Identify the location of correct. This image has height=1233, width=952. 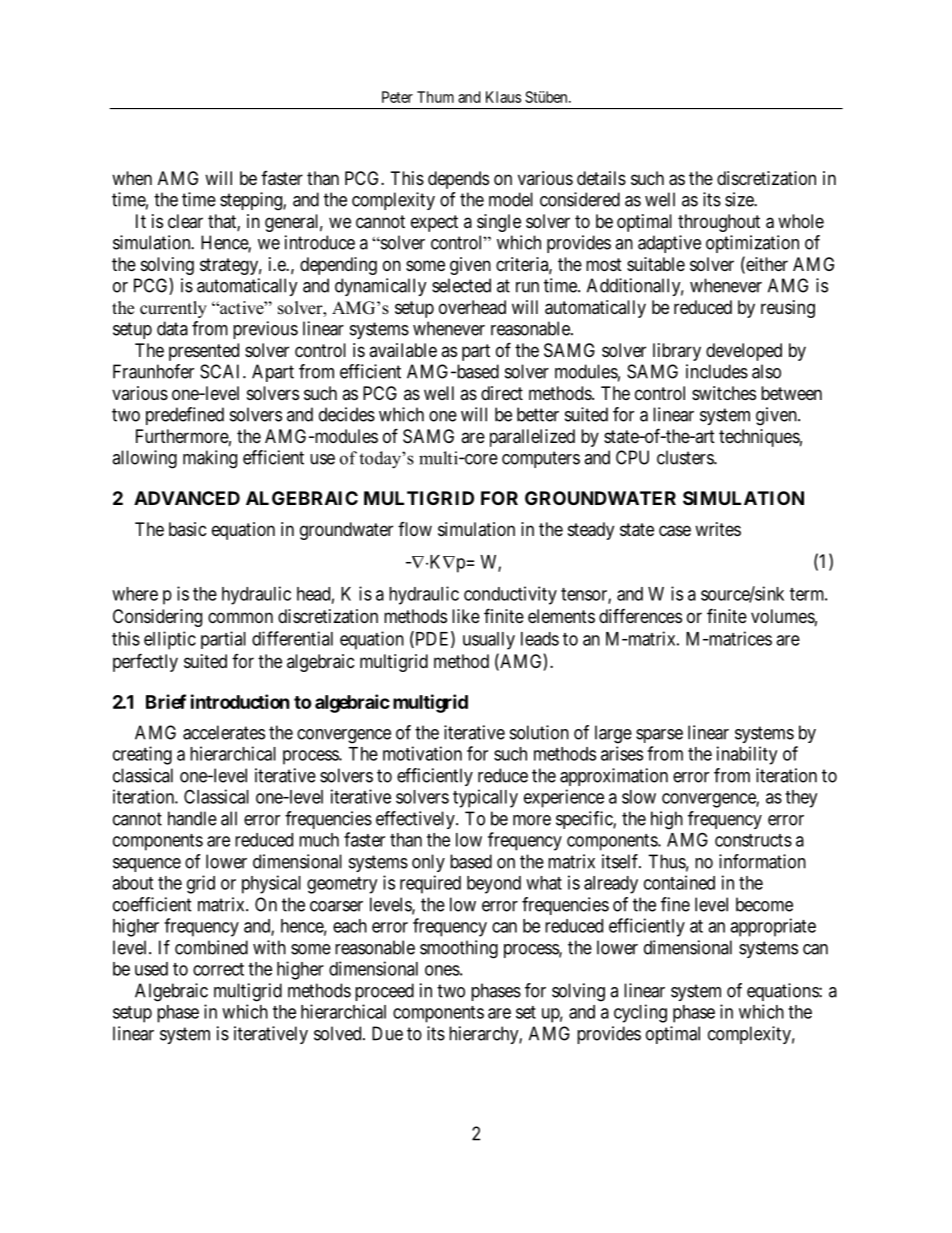
(218, 969).
